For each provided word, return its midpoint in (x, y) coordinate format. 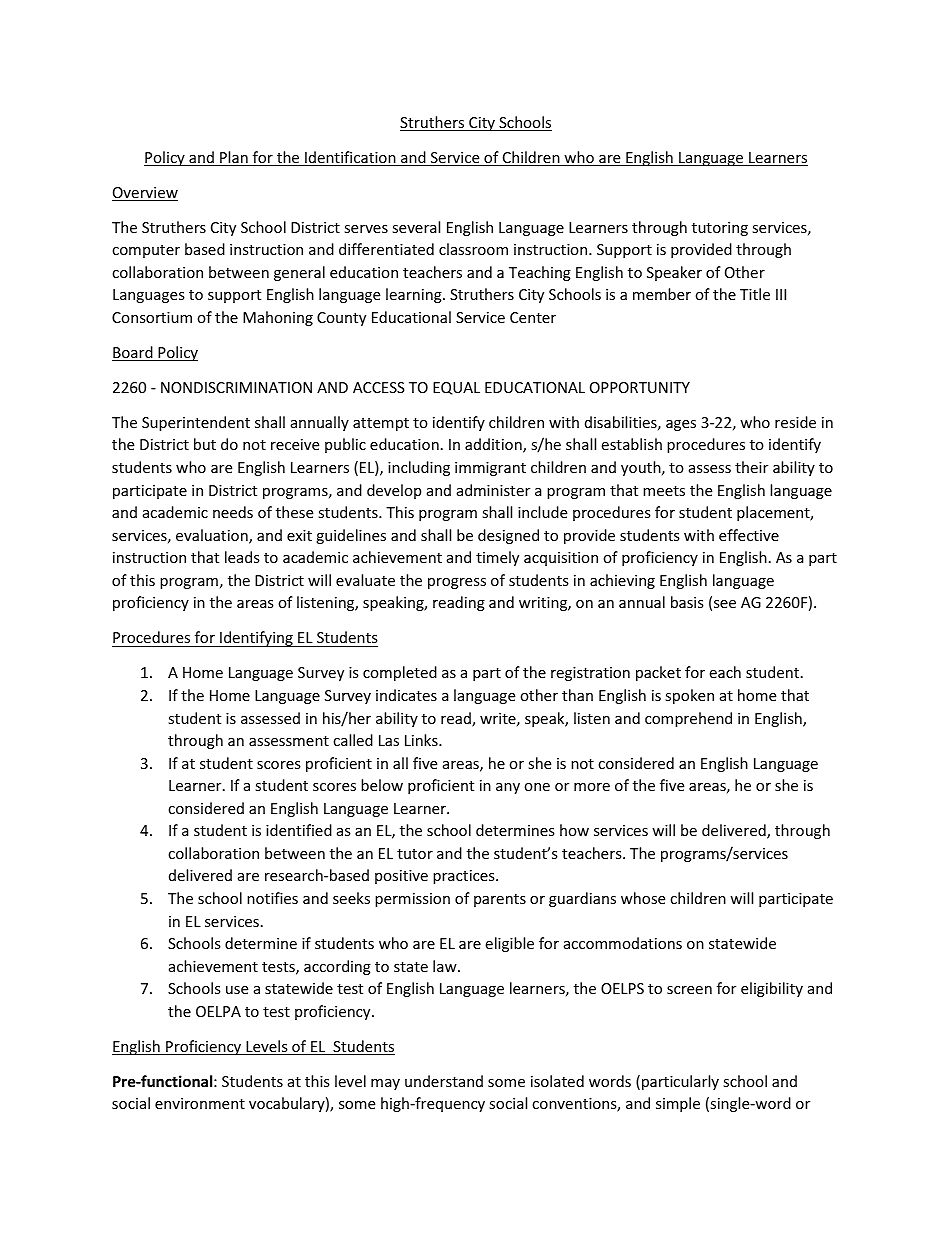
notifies (272, 898)
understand (444, 1081)
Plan (234, 158)
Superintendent (196, 423)
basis (687, 602)
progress (457, 583)
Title (755, 294)
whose (643, 898)
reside (795, 422)
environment (200, 1103)
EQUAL (456, 388)
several (416, 227)
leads (242, 557)
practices (465, 877)
